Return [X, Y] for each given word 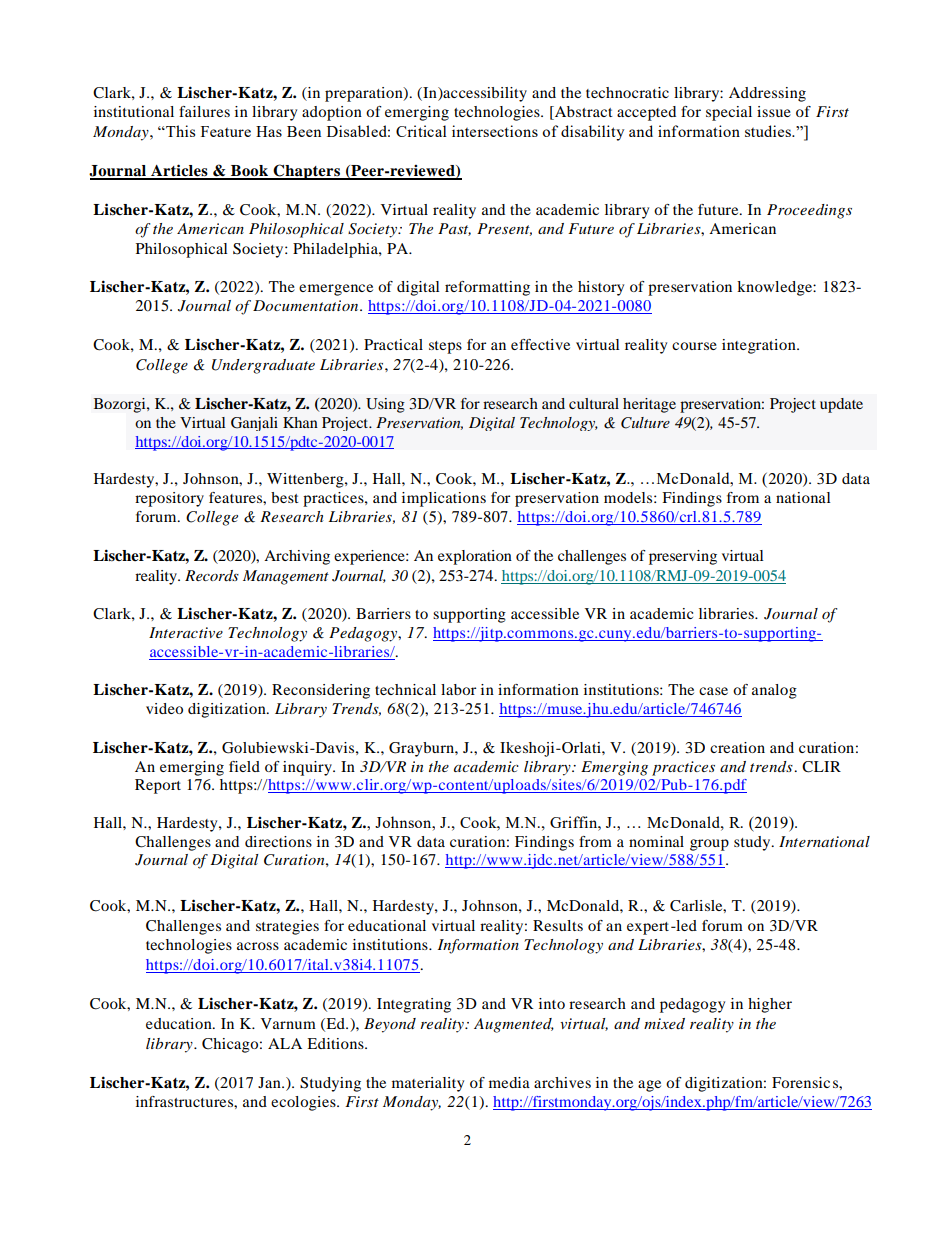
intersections [495, 131]
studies [769, 131]
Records [212, 575]
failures [204, 111]
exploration [475, 557]
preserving [683, 557]
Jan [270, 1082]
